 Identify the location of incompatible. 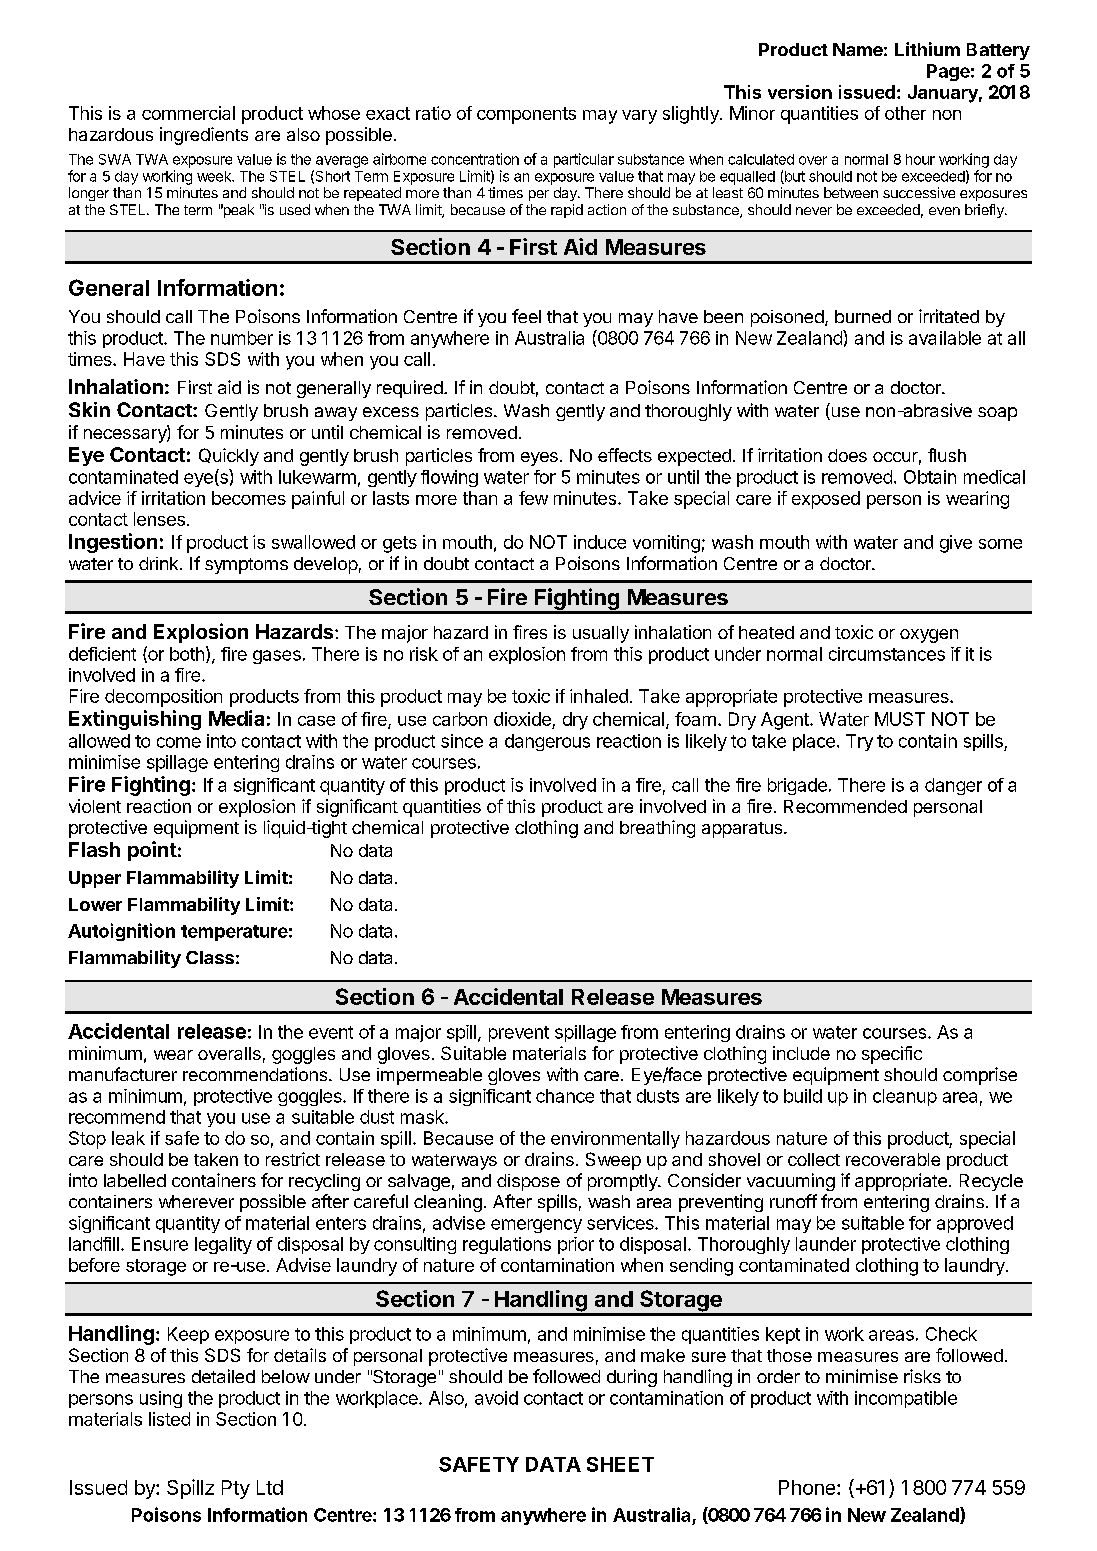
(906, 1399).
